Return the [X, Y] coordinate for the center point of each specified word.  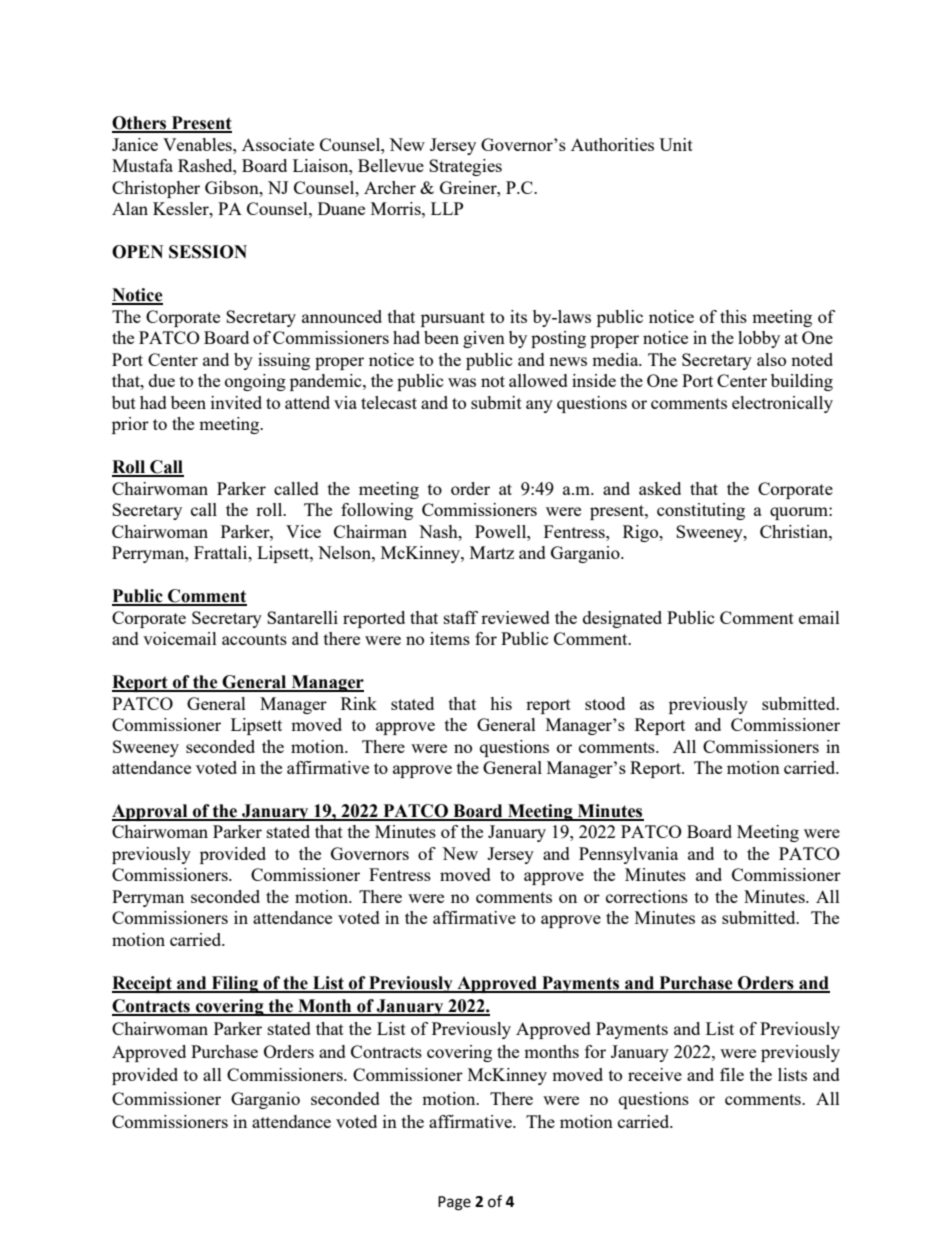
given [484, 339]
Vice [303, 531]
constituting [701, 511]
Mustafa [142, 165]
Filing [234, 984]
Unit [676, 144]
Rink [359, 703]
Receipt [143, 984]
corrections [647, 896]
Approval [151, 812]
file [732, 1074]
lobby [759, 339]
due [162, 380]
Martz [492, 552]
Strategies [465, 167]
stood [605, 703]
